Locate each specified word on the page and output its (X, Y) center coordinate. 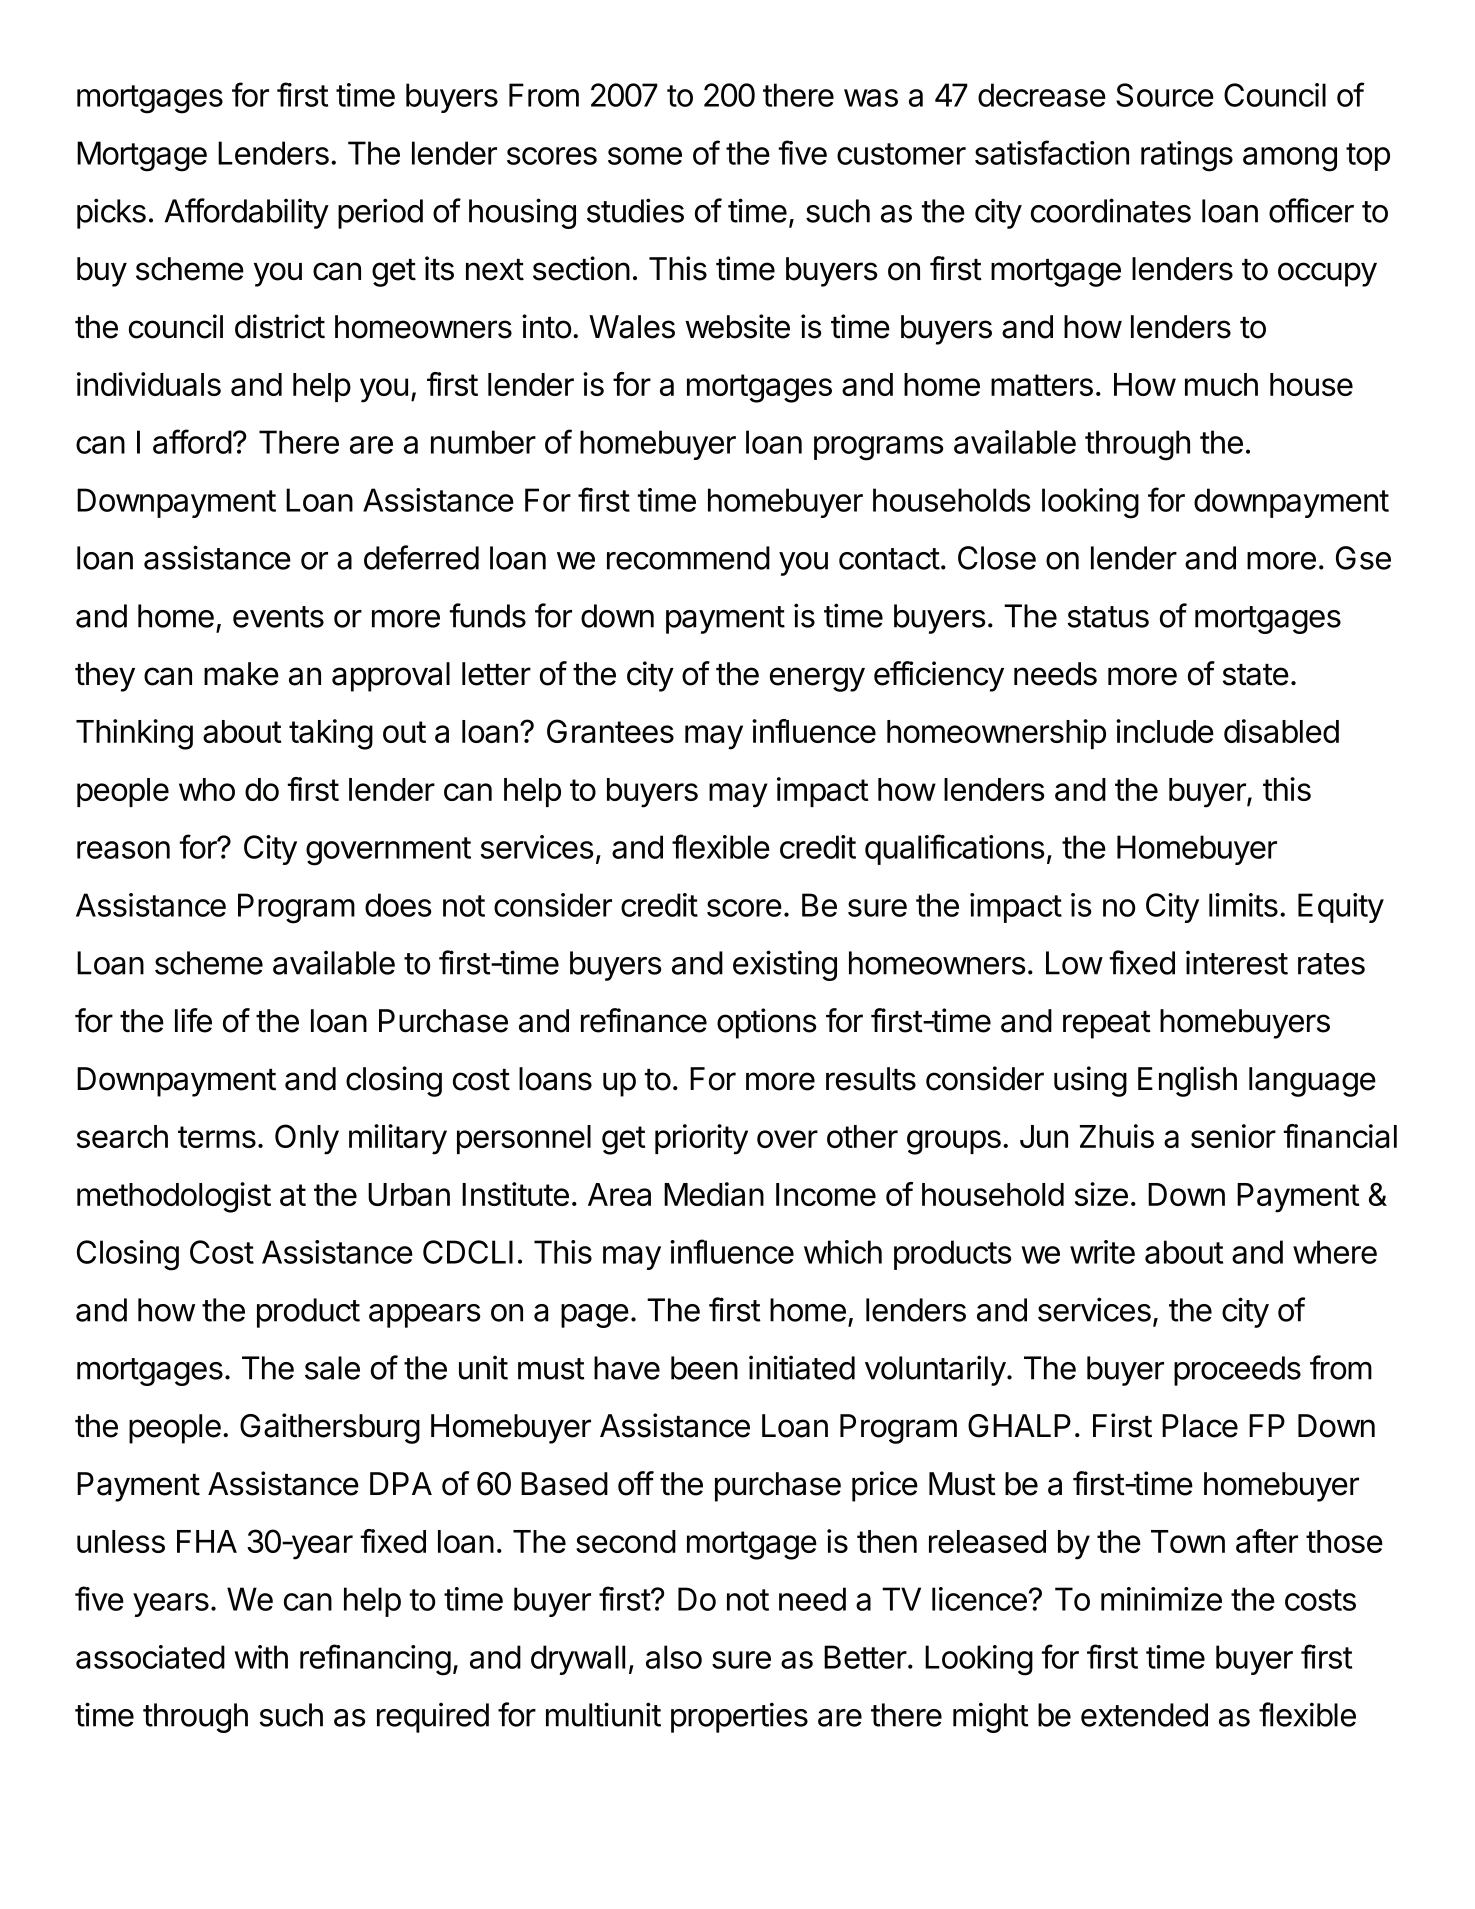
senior (1233, 1136)
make (241, 674)
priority (701, 1139)
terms (217, 1137)
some (645, 156)
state (1256, 675)
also (674, 1657)
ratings (1187, 156)
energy (817, 679)
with (261, 1657)
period (380, 213)
